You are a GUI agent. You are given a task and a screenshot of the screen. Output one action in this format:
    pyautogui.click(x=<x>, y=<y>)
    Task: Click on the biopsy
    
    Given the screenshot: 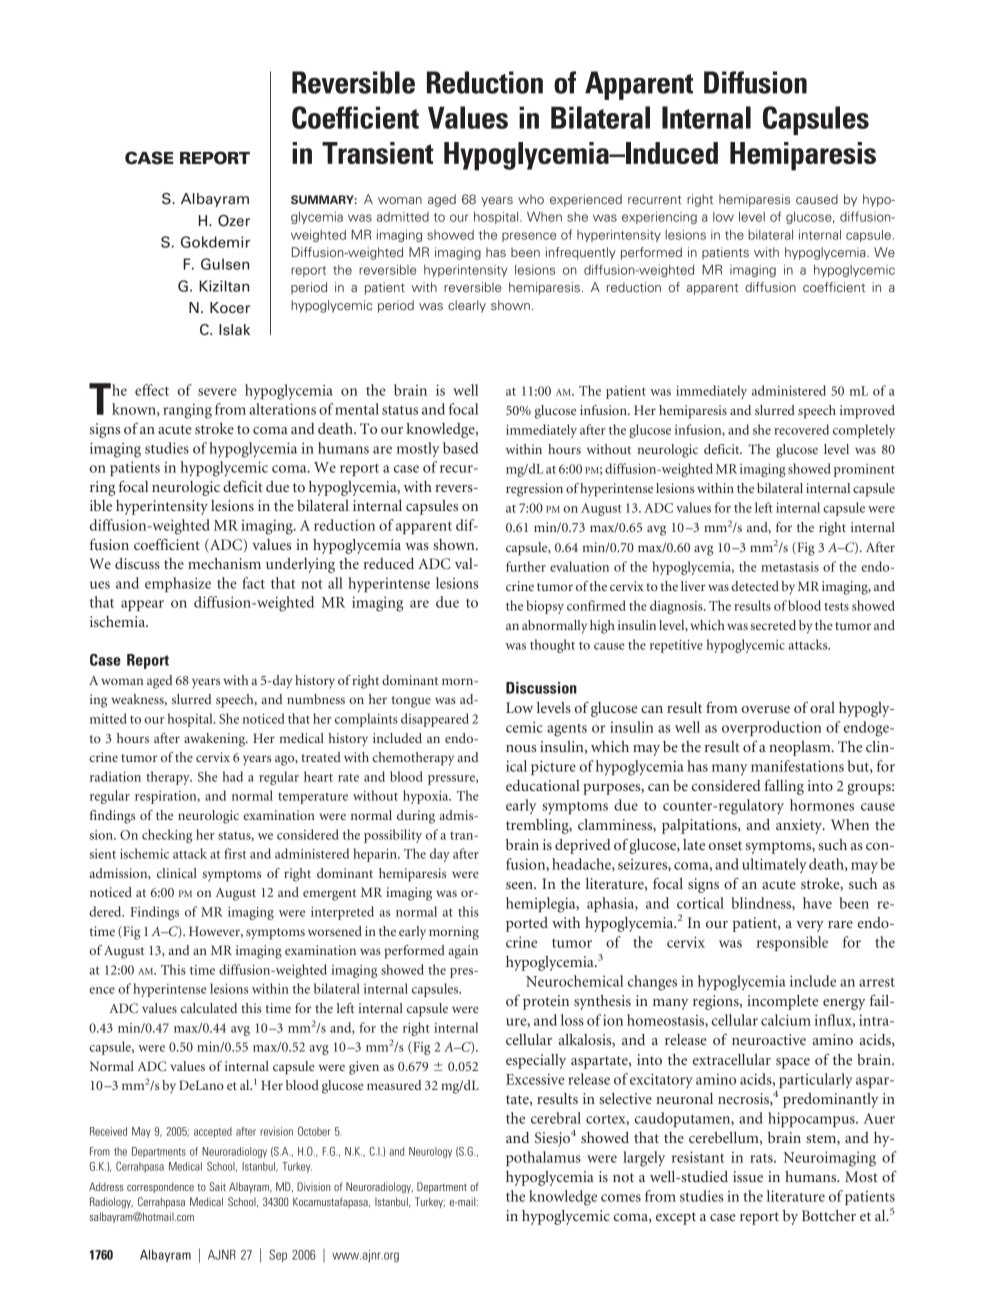 What is the action you would take?
    pyautogui.click(x=545, y=607)
